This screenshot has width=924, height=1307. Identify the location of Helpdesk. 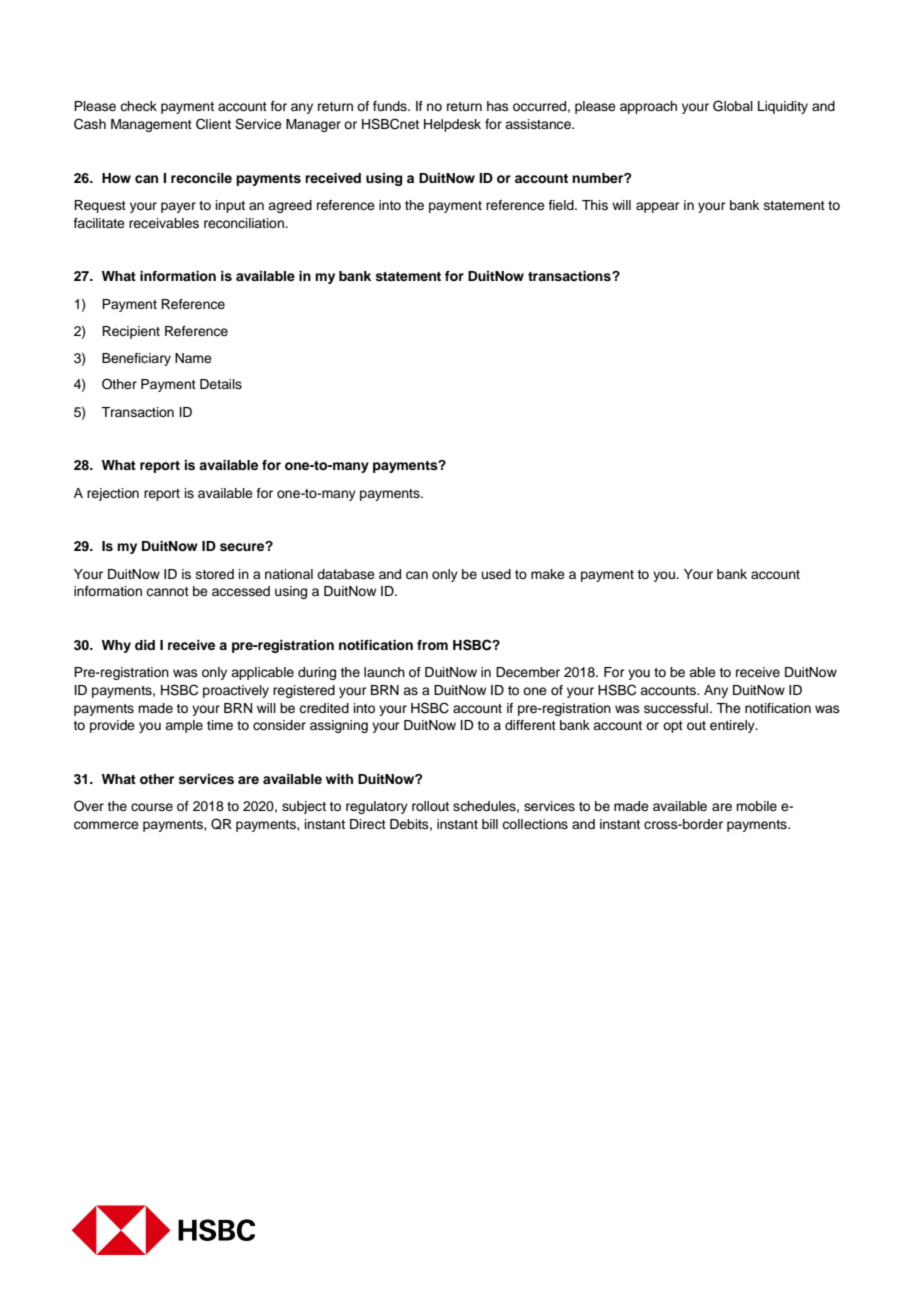
(452, 125).
